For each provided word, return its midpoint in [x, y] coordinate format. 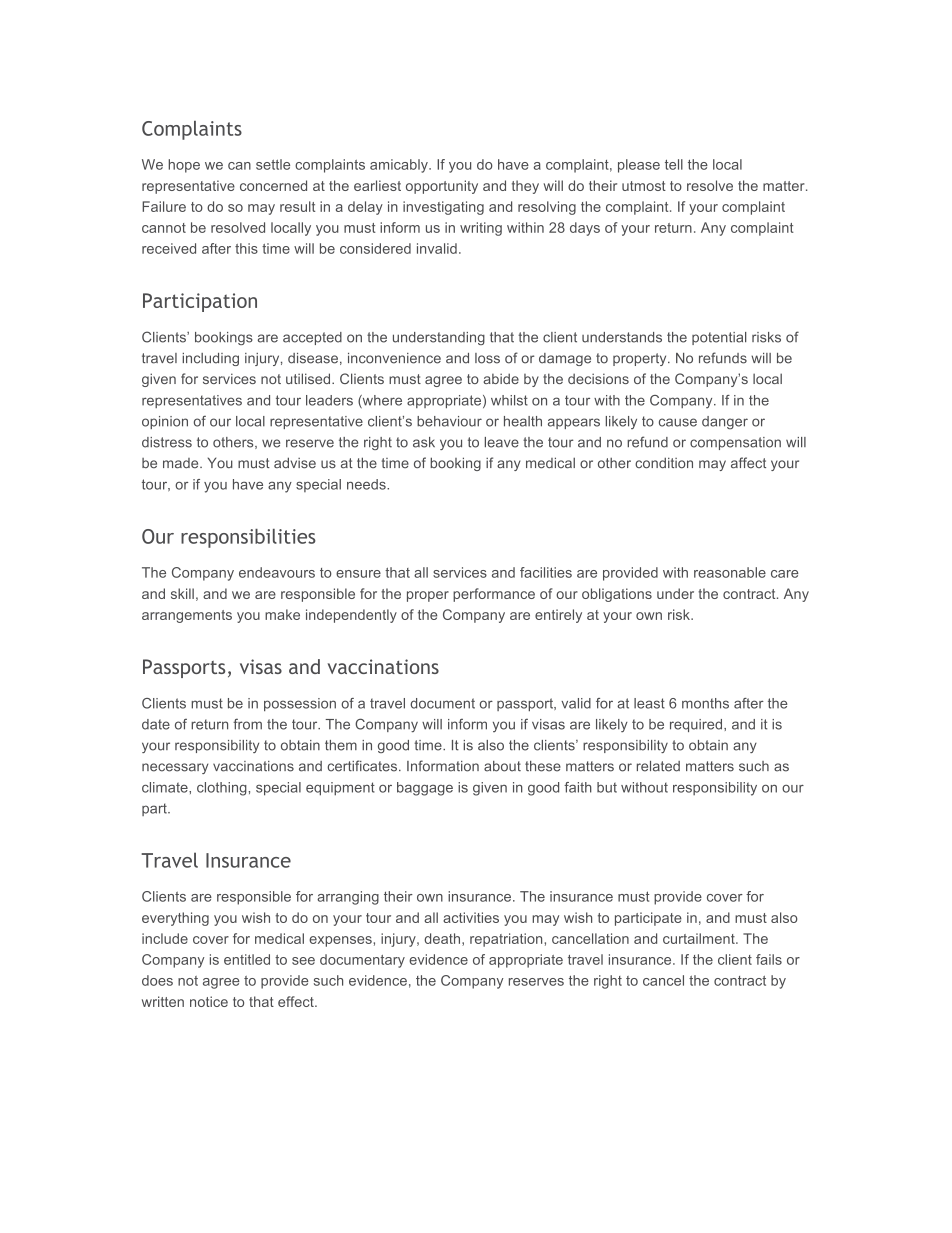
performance [494, 595]
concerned [273, 185]
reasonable [730, 572]
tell [674, 164]
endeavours [277, 572]
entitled [247, 959]
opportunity [442, 187]
